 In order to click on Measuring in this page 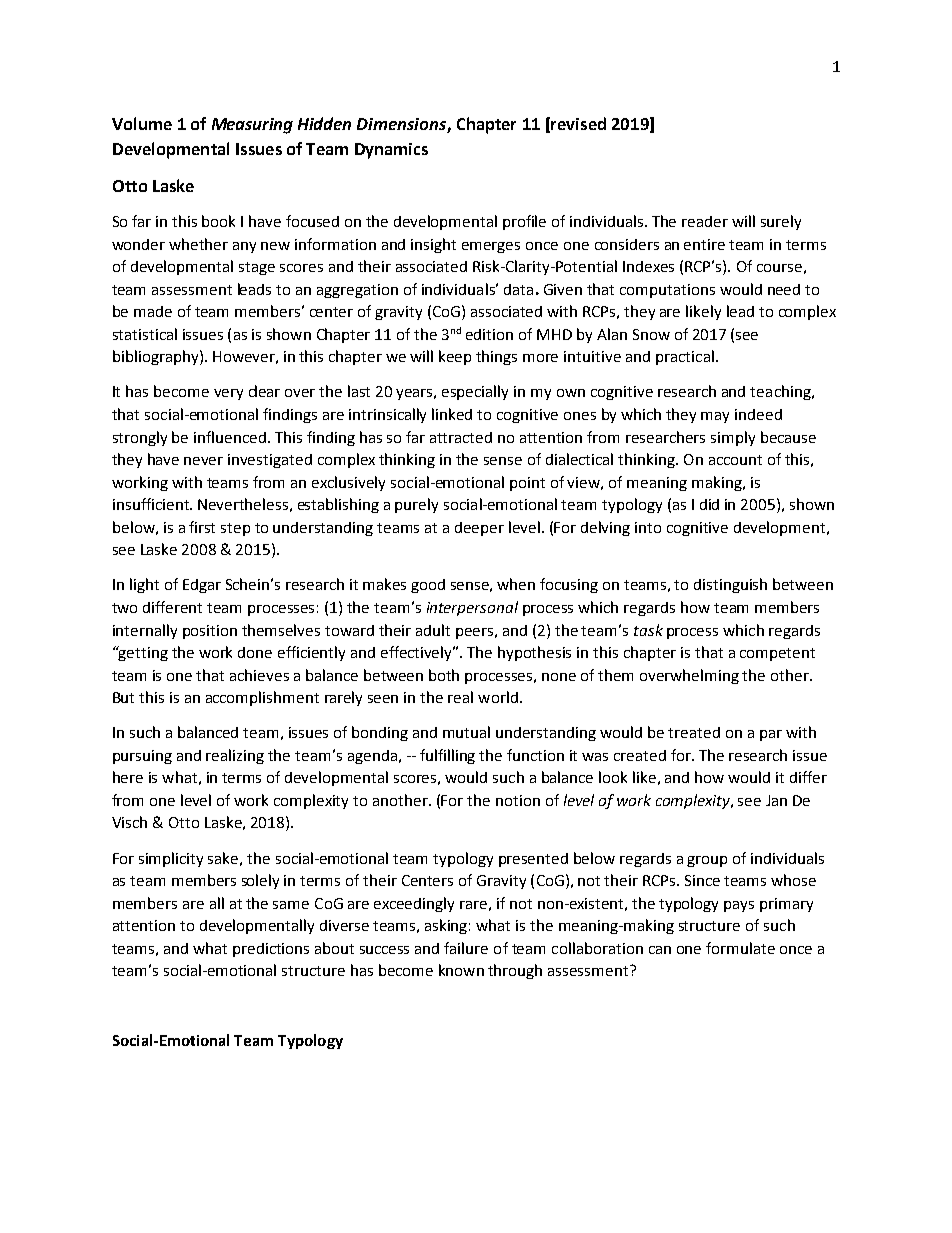, I will do `click(252, 126)`.
